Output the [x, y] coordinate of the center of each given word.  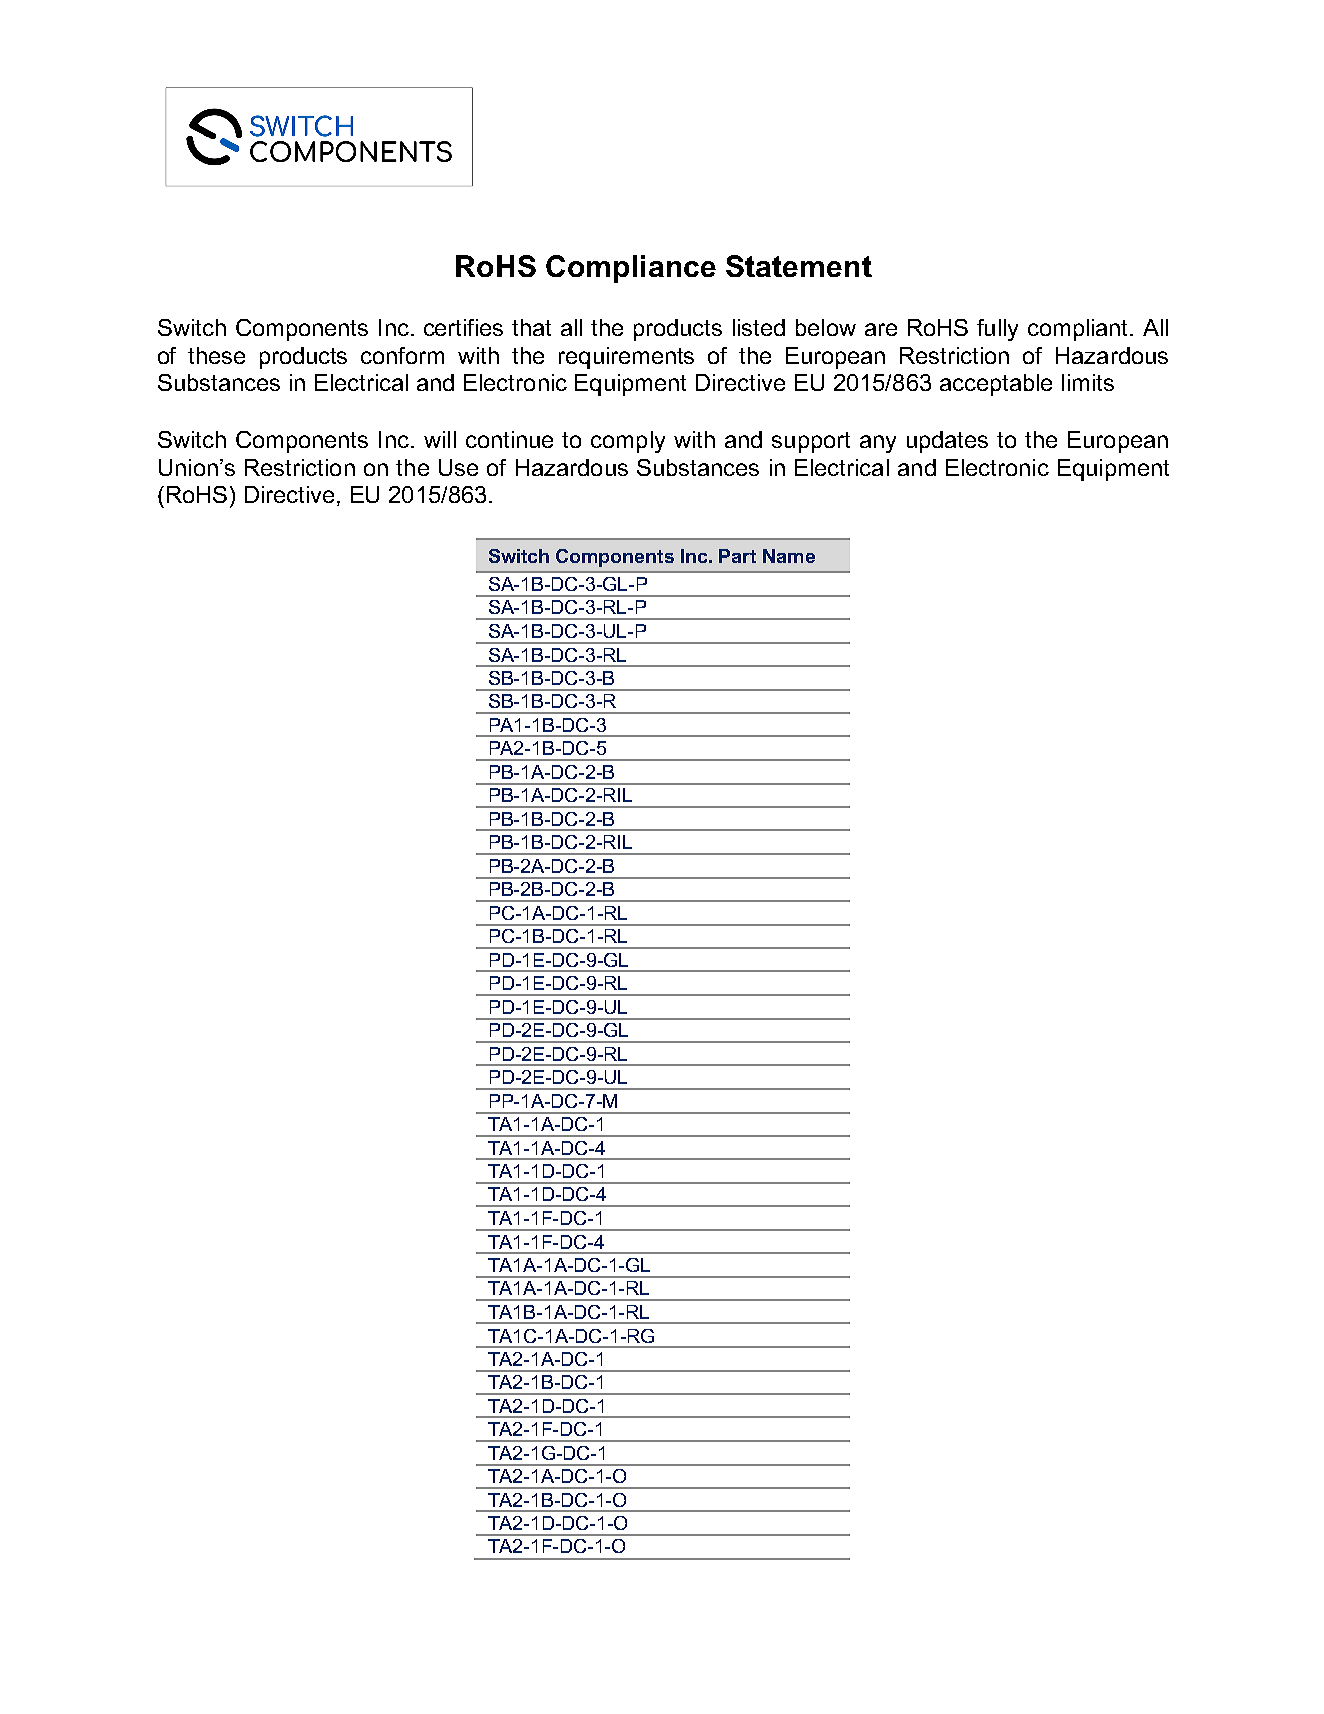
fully [997, 330]
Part [737, 556]
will [440, 439]
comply [628, 442]
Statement [799, 266]
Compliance [631, 269]
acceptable [996, 385]
